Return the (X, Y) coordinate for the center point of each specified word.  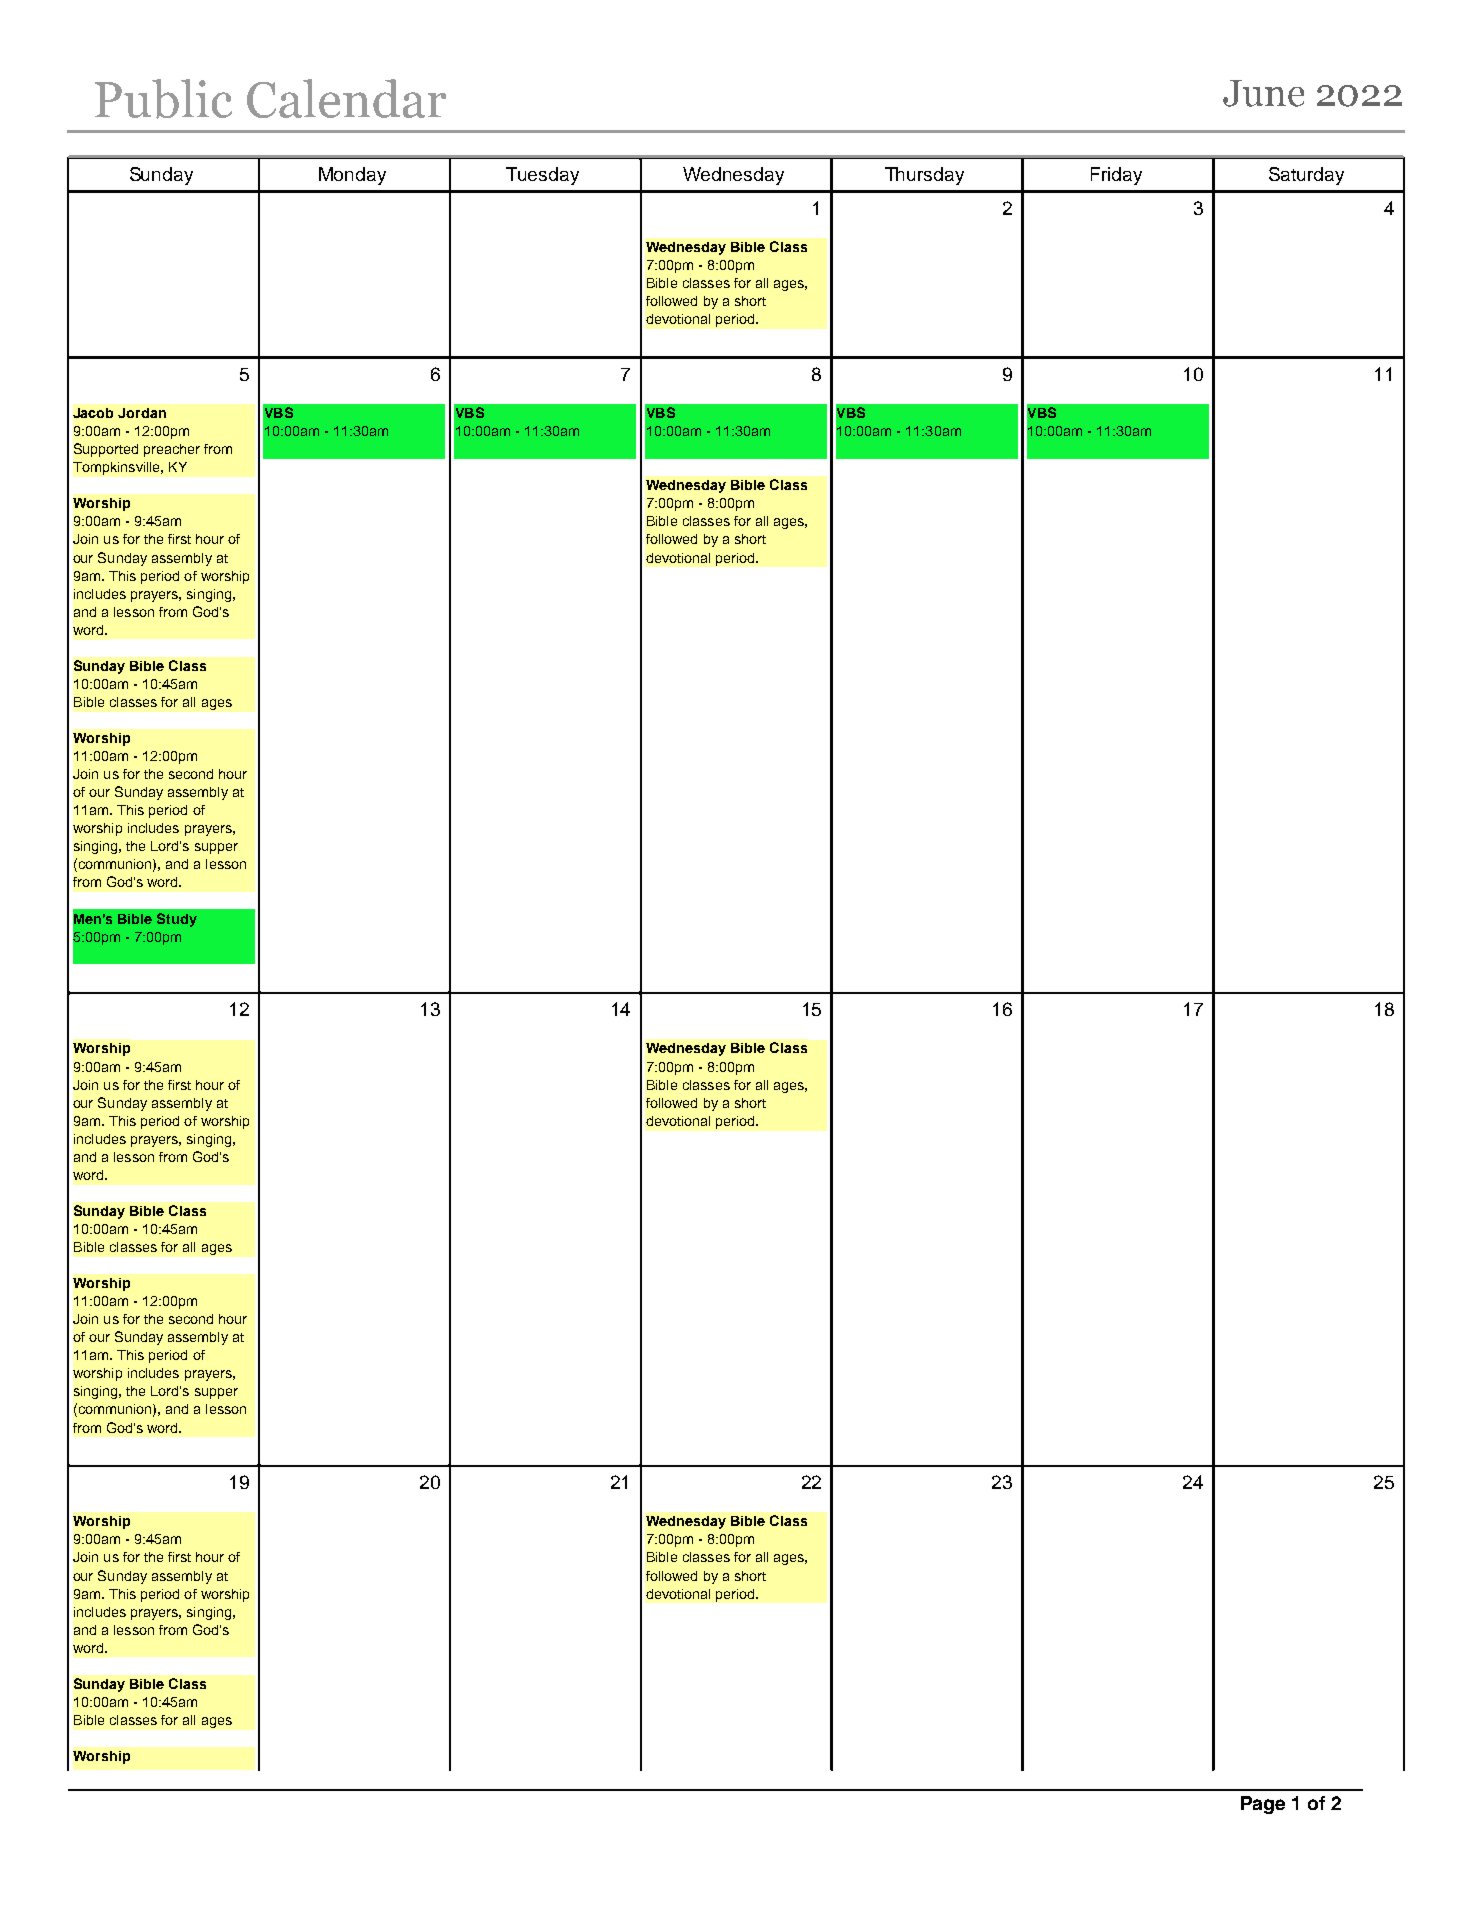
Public (163, 99)
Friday (1116, 176)
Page (1263, 1805)
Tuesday (542, 176)
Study (177, 920)
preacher (172, 450)
